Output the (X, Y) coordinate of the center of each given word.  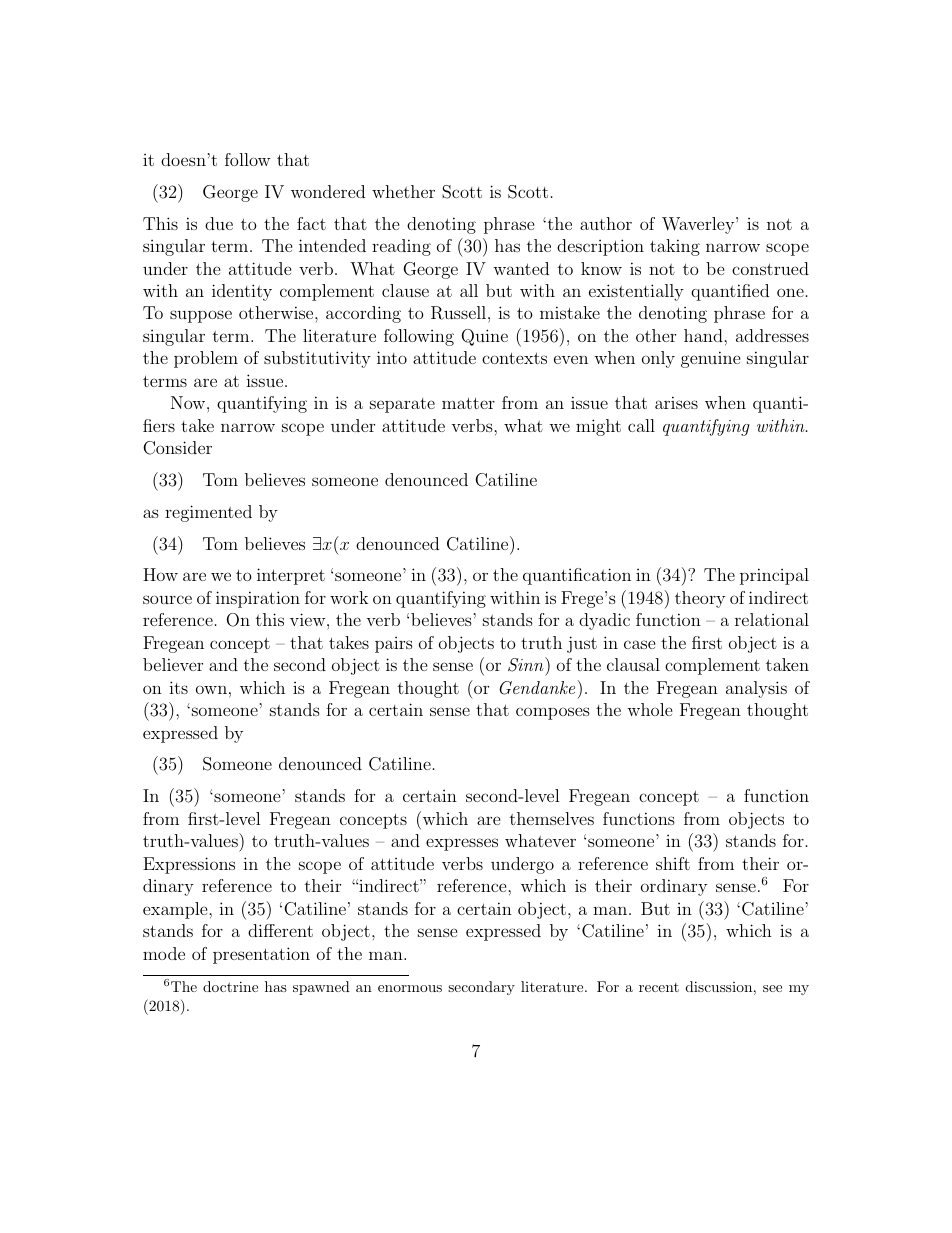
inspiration (258, 599)
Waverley (698, 225)
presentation (261, 955)
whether (403, 191)
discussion (719, 986)
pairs (394, 645)
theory (700, 599)
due (219, 223)
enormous (410, 988)
